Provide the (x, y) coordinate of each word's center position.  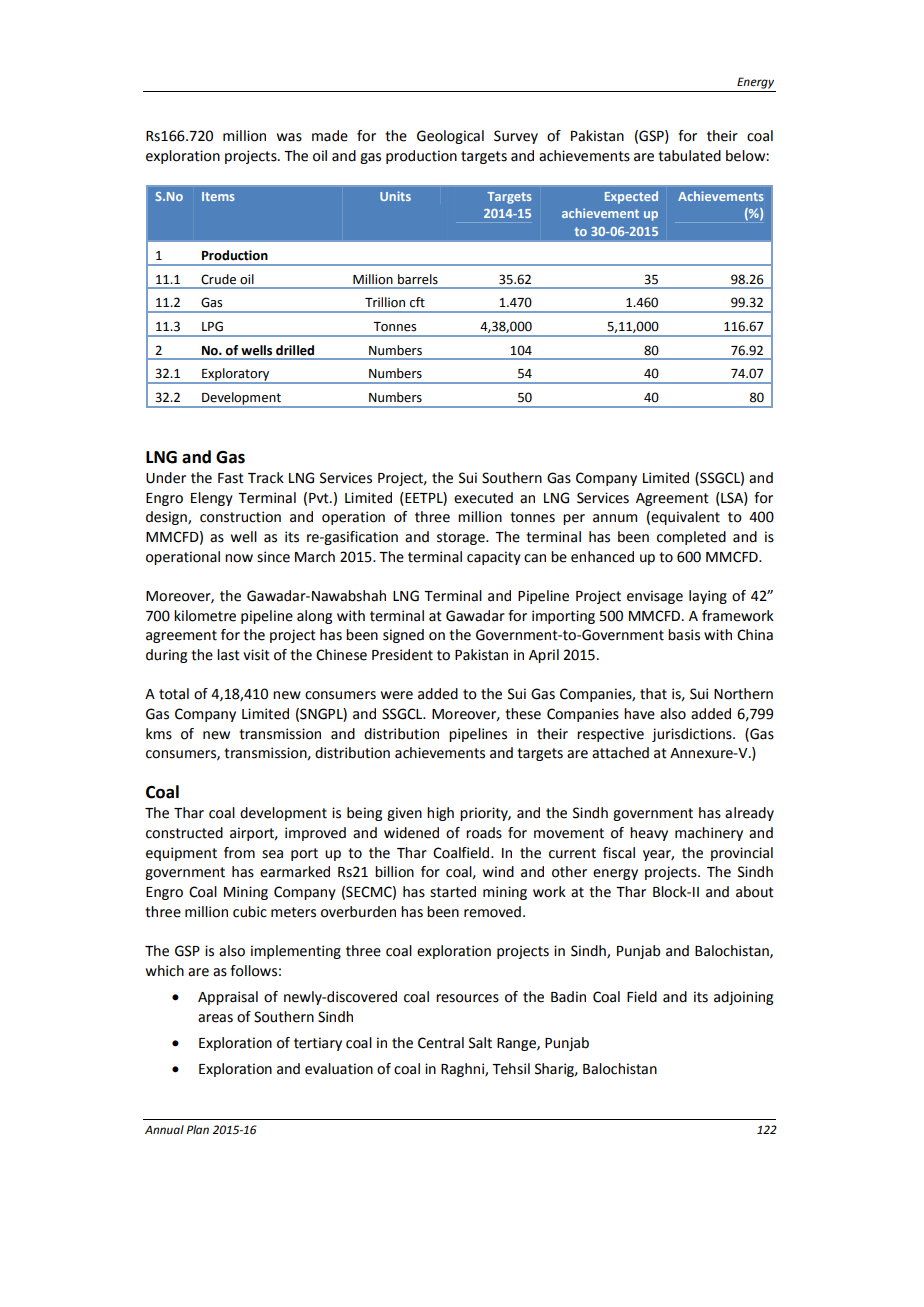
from (239, 853)
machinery (709, 834)
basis (684, 635)
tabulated (689, 156)
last (228, 655)
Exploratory (236, 376)
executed (483, 498)
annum (615, 518)
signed (403, 636)
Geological (450, 137)
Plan (198, 1129)
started (453, 892)
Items (218, 196)
